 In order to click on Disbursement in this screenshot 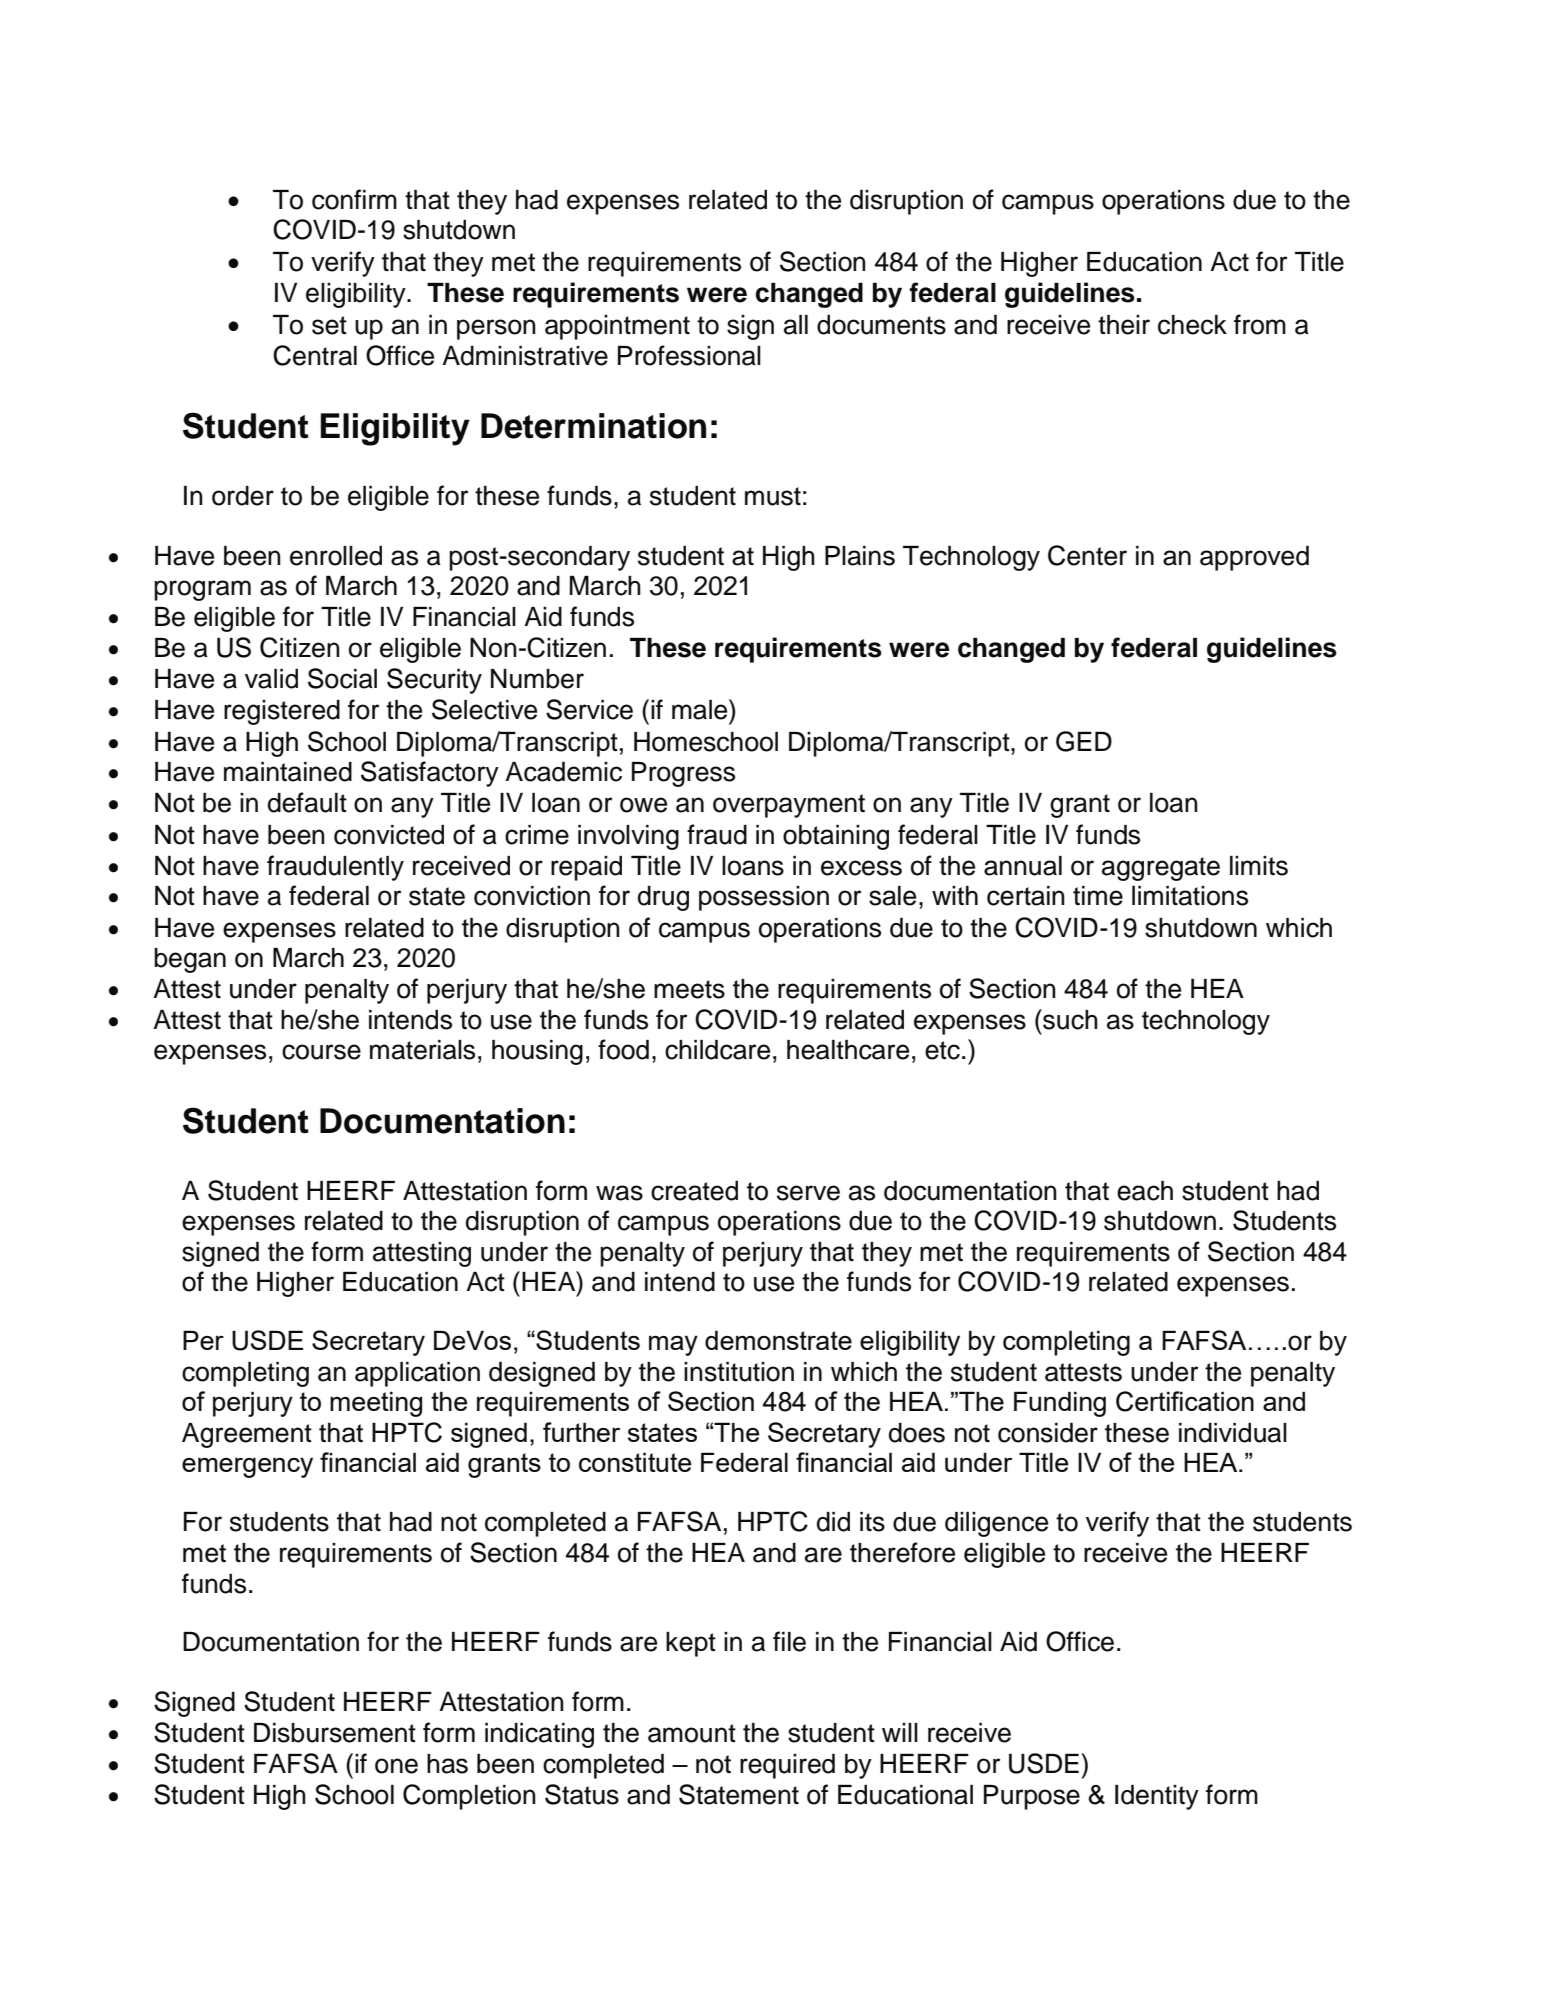, I will do `click(335, 1733)`.
